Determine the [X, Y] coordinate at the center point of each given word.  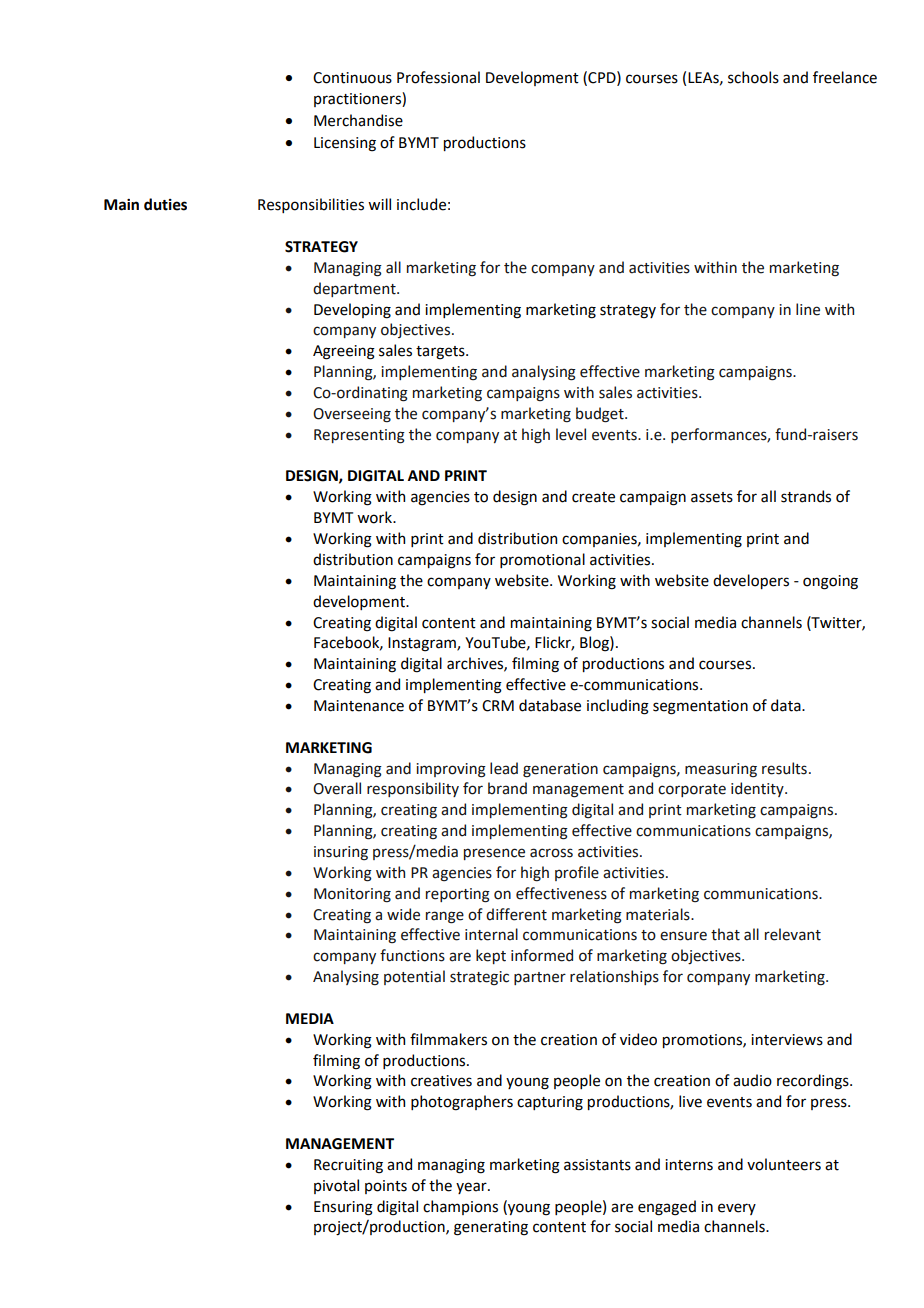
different [516, 914]
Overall [337, 788]
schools [753, 77]
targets [441, 353]
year [472, 1188]
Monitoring [352, 895]
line [808, 309]
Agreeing [344, 352]
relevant [793, 934]
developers [751, 581]
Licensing [345, 144]
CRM [498, 706]
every [737, 1209]
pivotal [336, 1186]
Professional [438, 77]
